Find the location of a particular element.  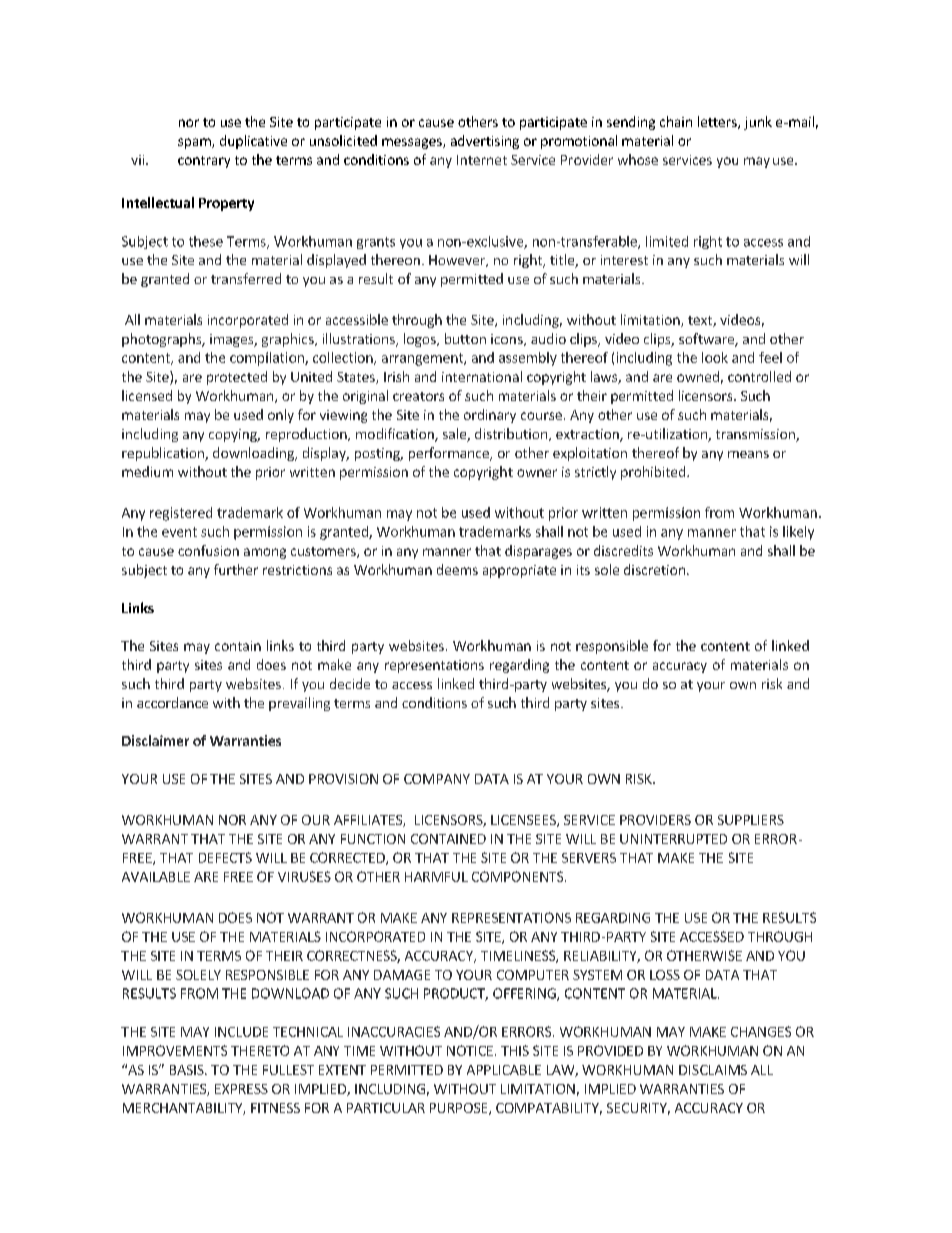

republication is located at coordinates (164, 454).
